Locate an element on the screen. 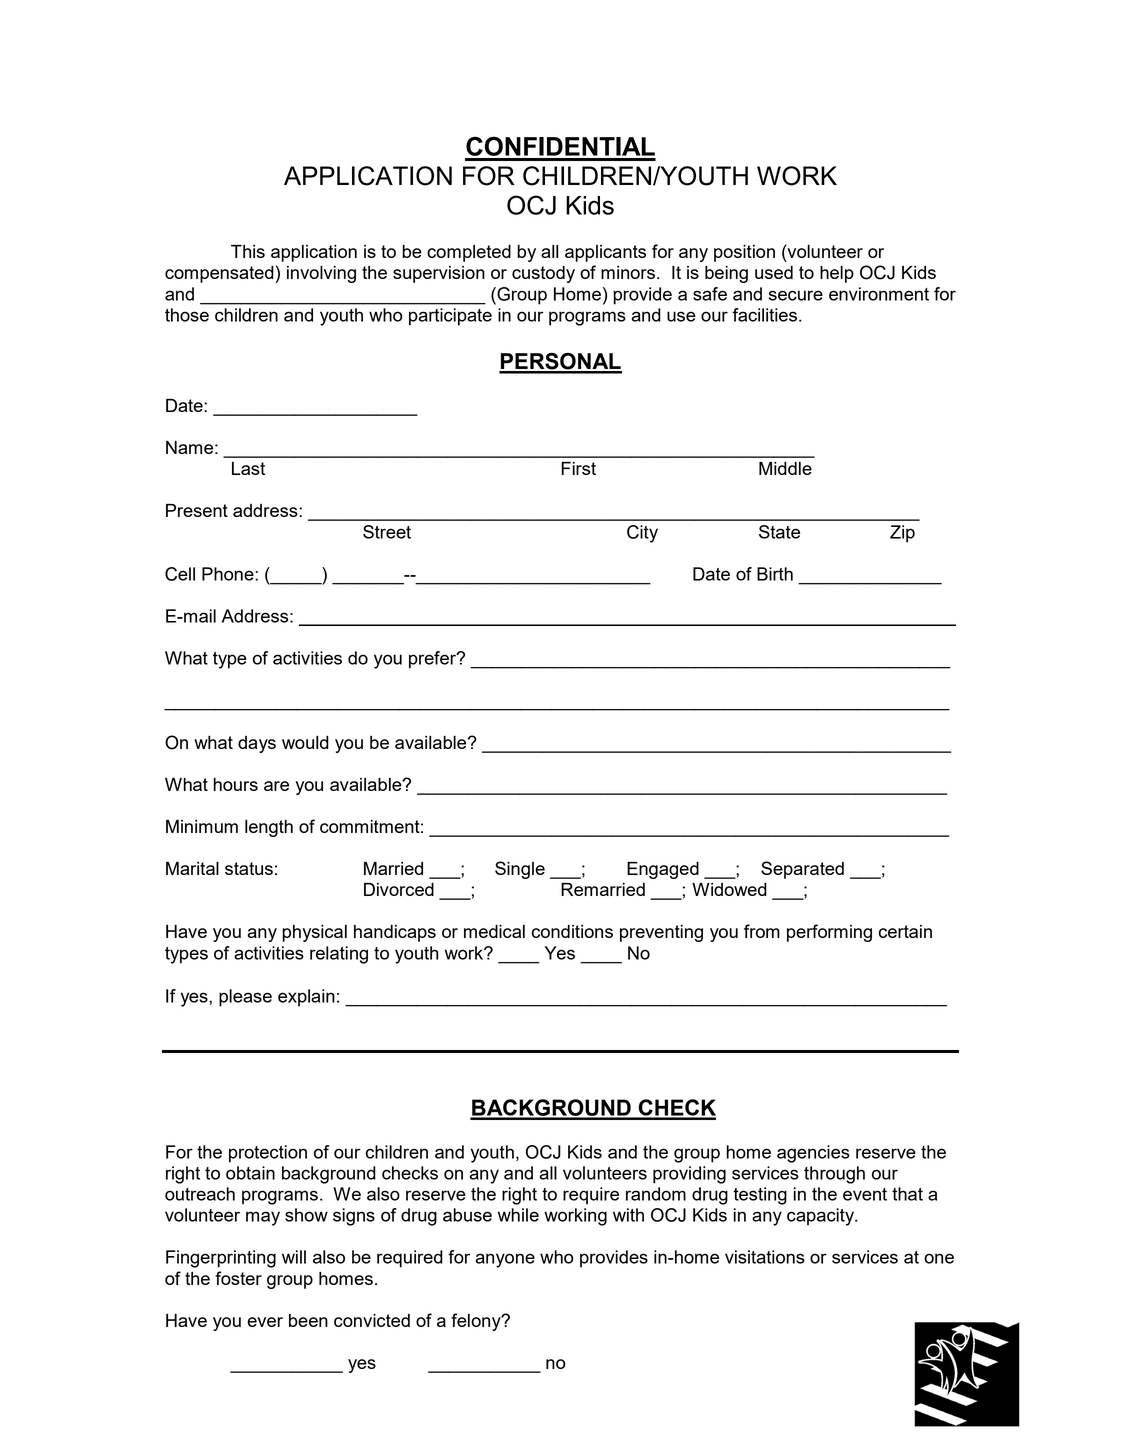  Single is located at coordinates (520, 870).
